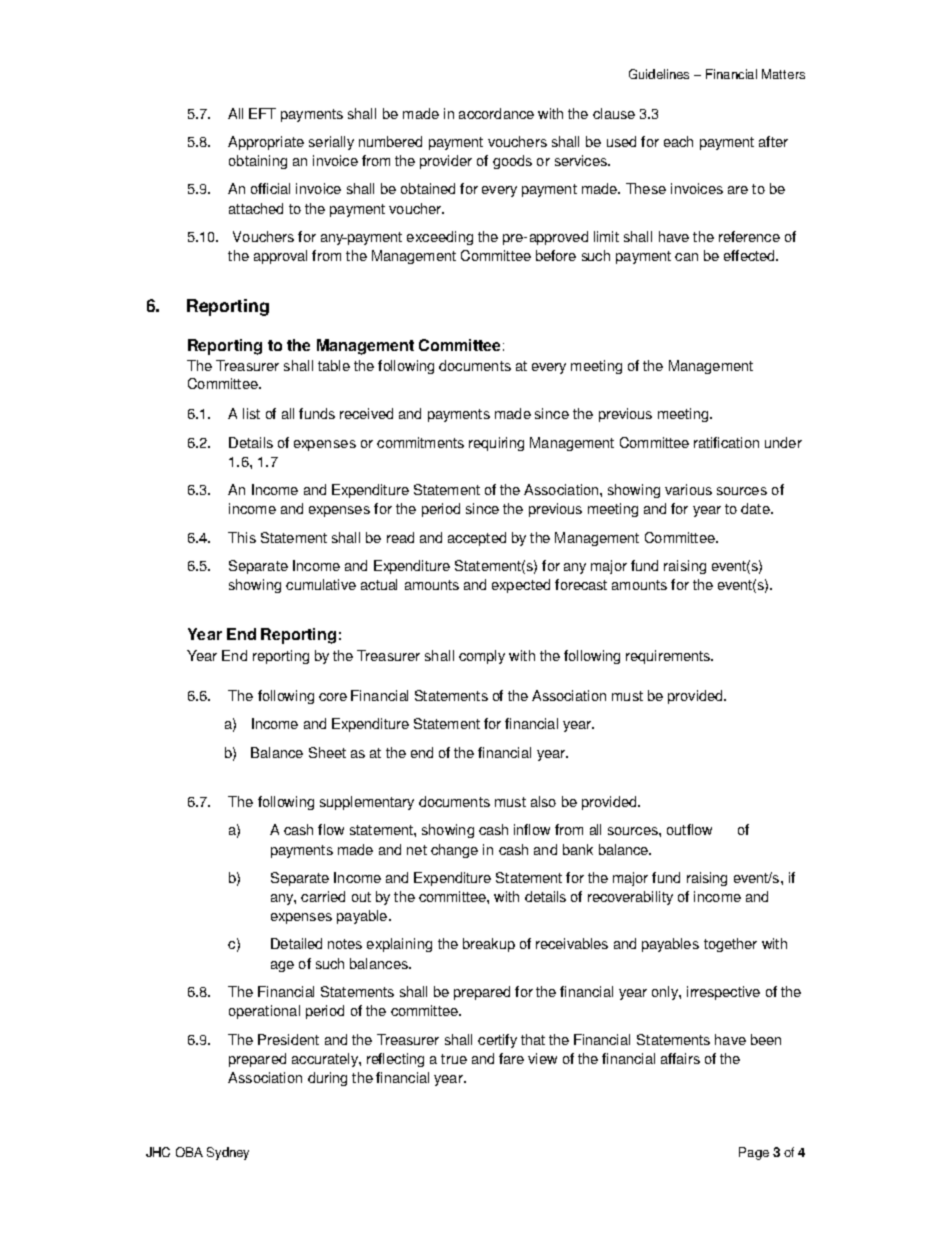 The height and width of the screenshot is (1233, 952). What do you see at coordinates (726, 442) in the screenshot?
I see `ratification` at bounding box center [726, 442].
